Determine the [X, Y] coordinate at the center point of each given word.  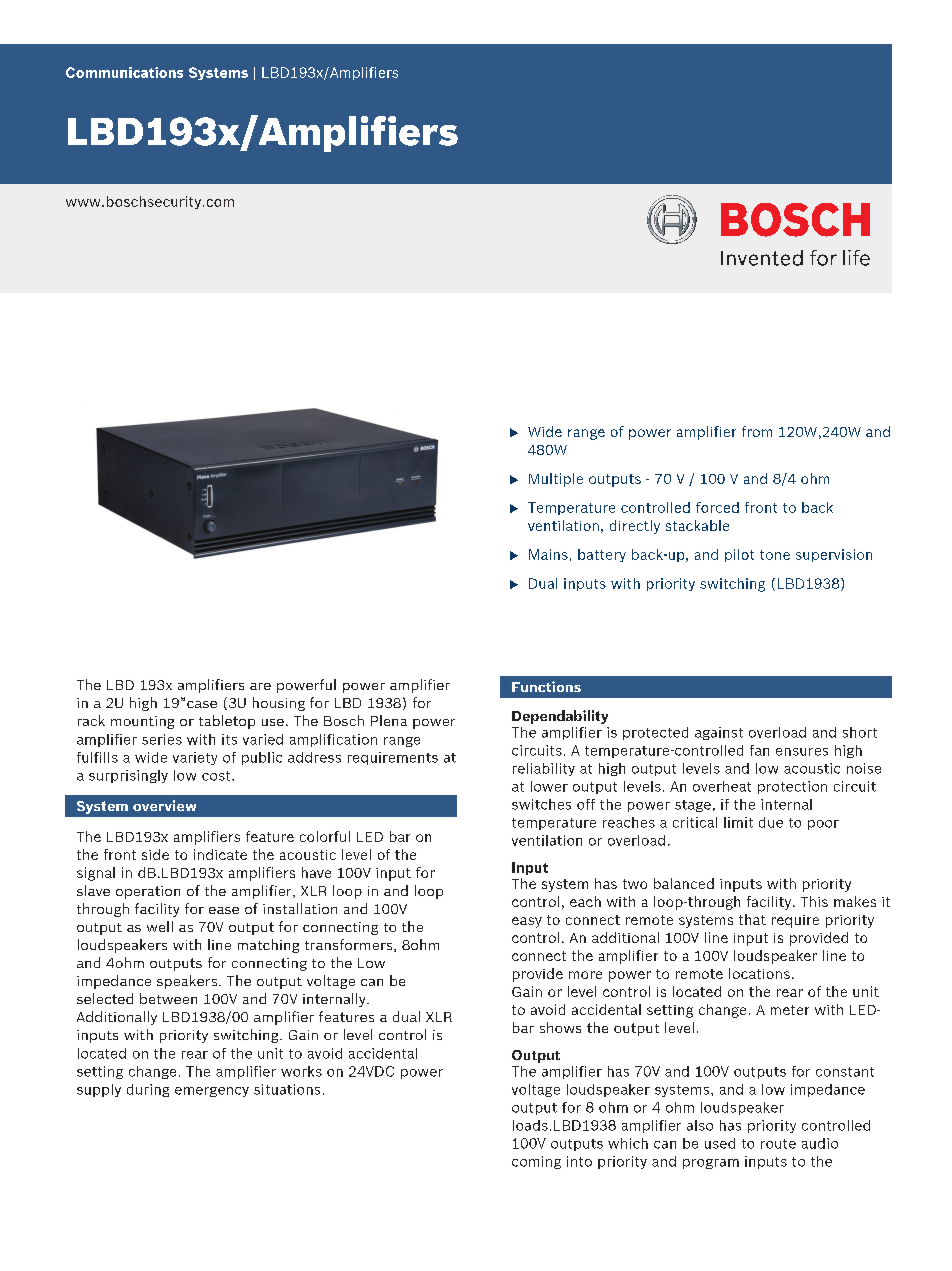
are [260, 686]
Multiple [556, 480]
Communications [124, 72]
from [757, 431]
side [155, 854]
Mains [548, 554]
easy [527, 922]
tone [775, 555]
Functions [546, 686]
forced [717, 507]
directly [635, 527]
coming [536, 1162]
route [778, 1144]
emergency [212, 1092]
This [814, 901]
